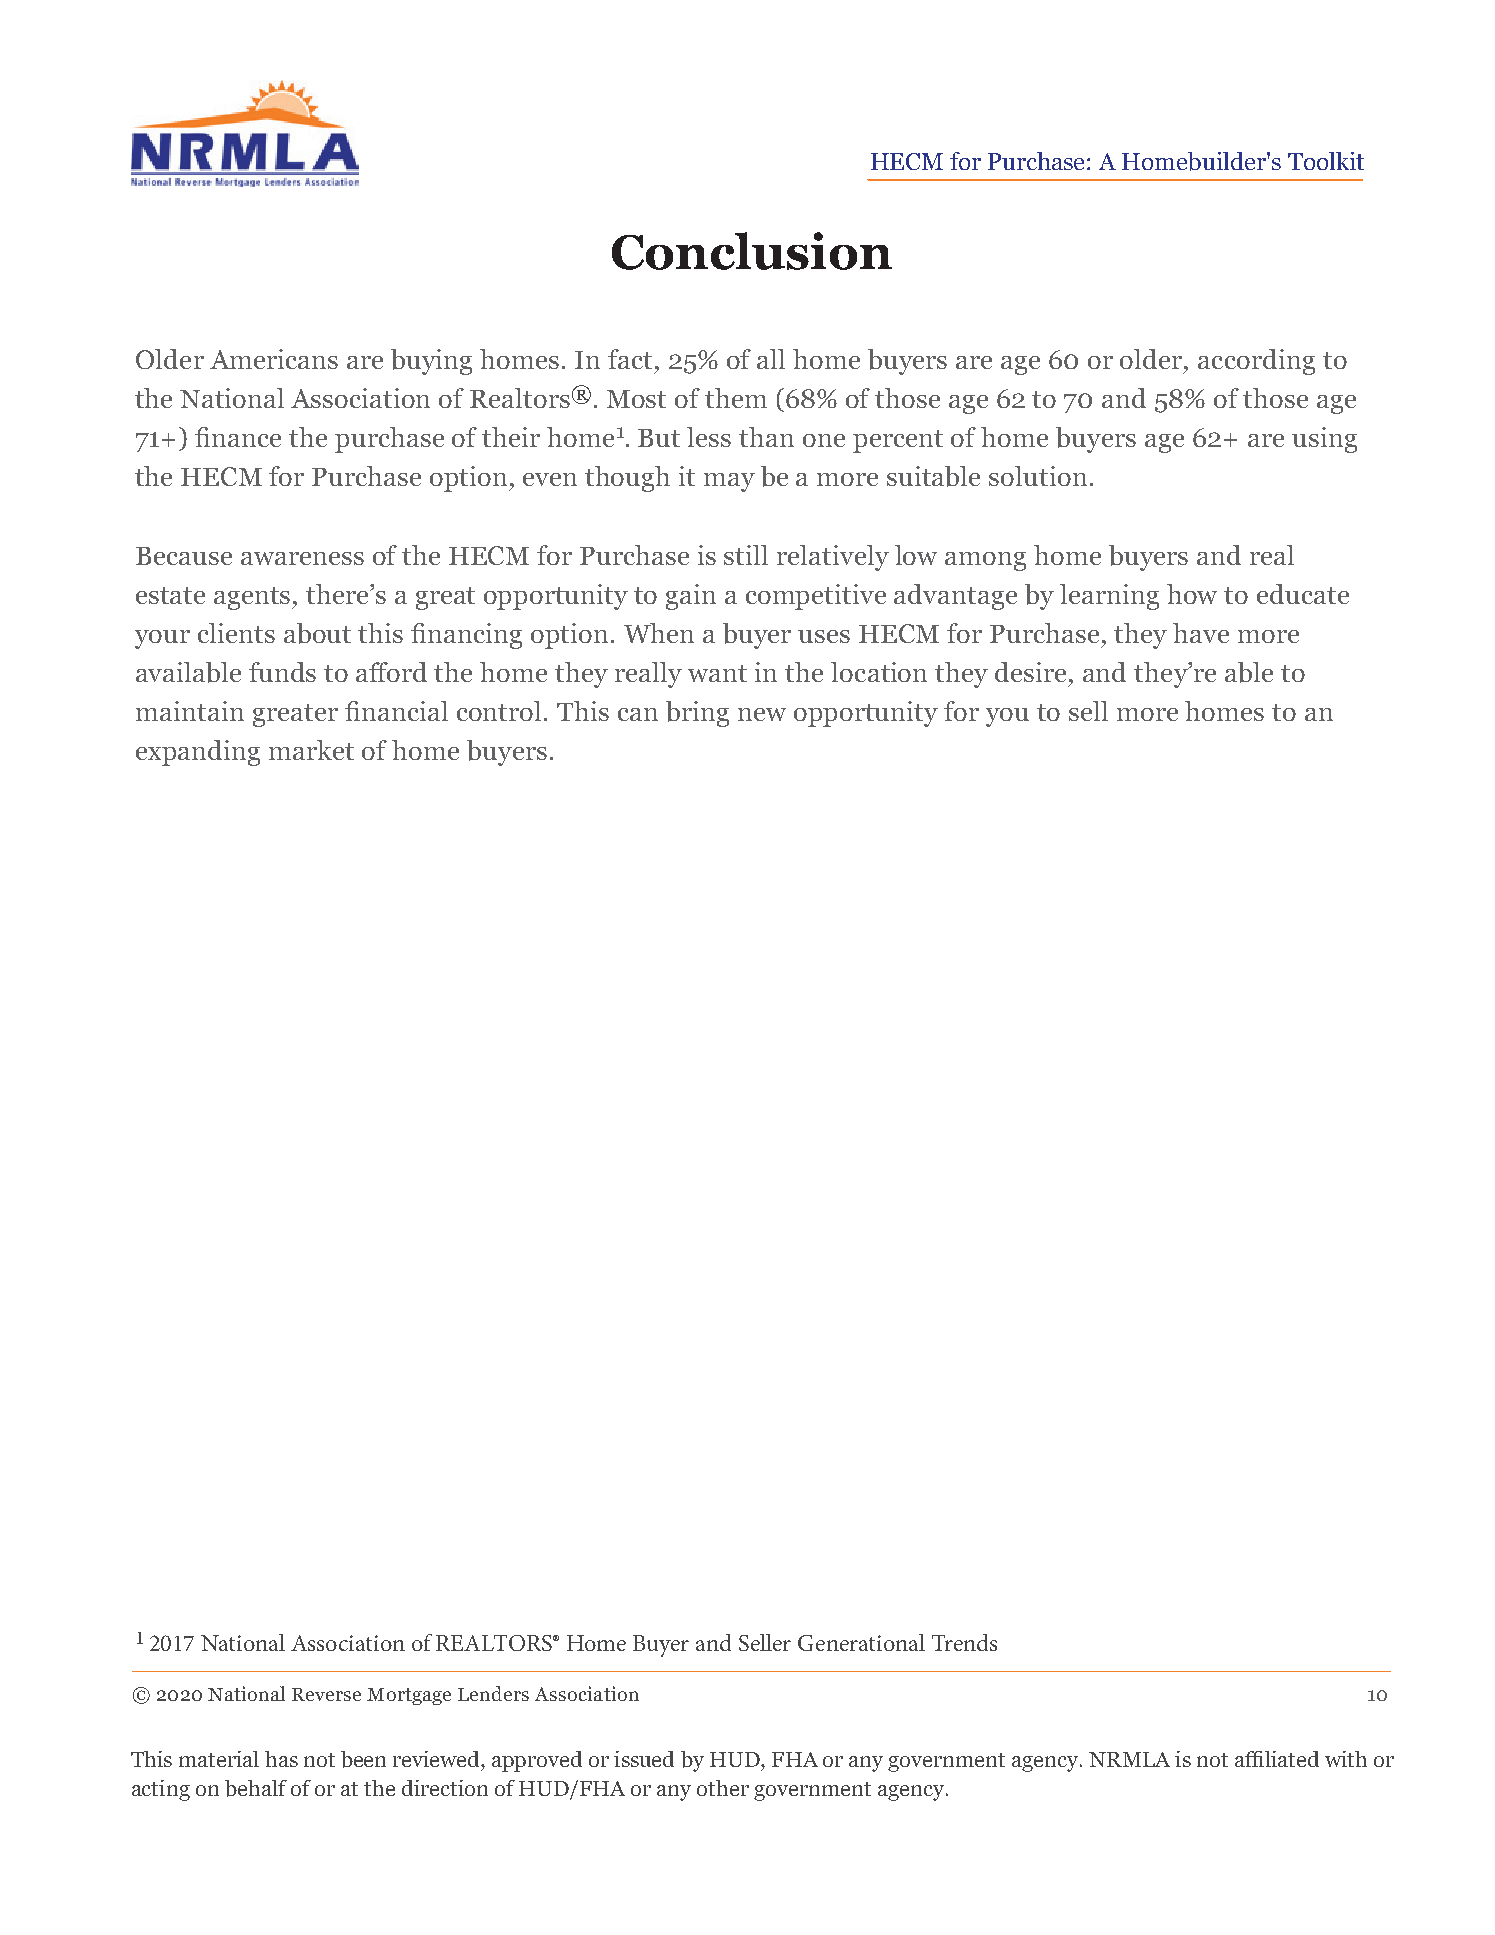 This page has height=1935, width=1495. What do you see at coordinates (746, 555) in the page?
I see `still` at bounding box center [746, 555].
